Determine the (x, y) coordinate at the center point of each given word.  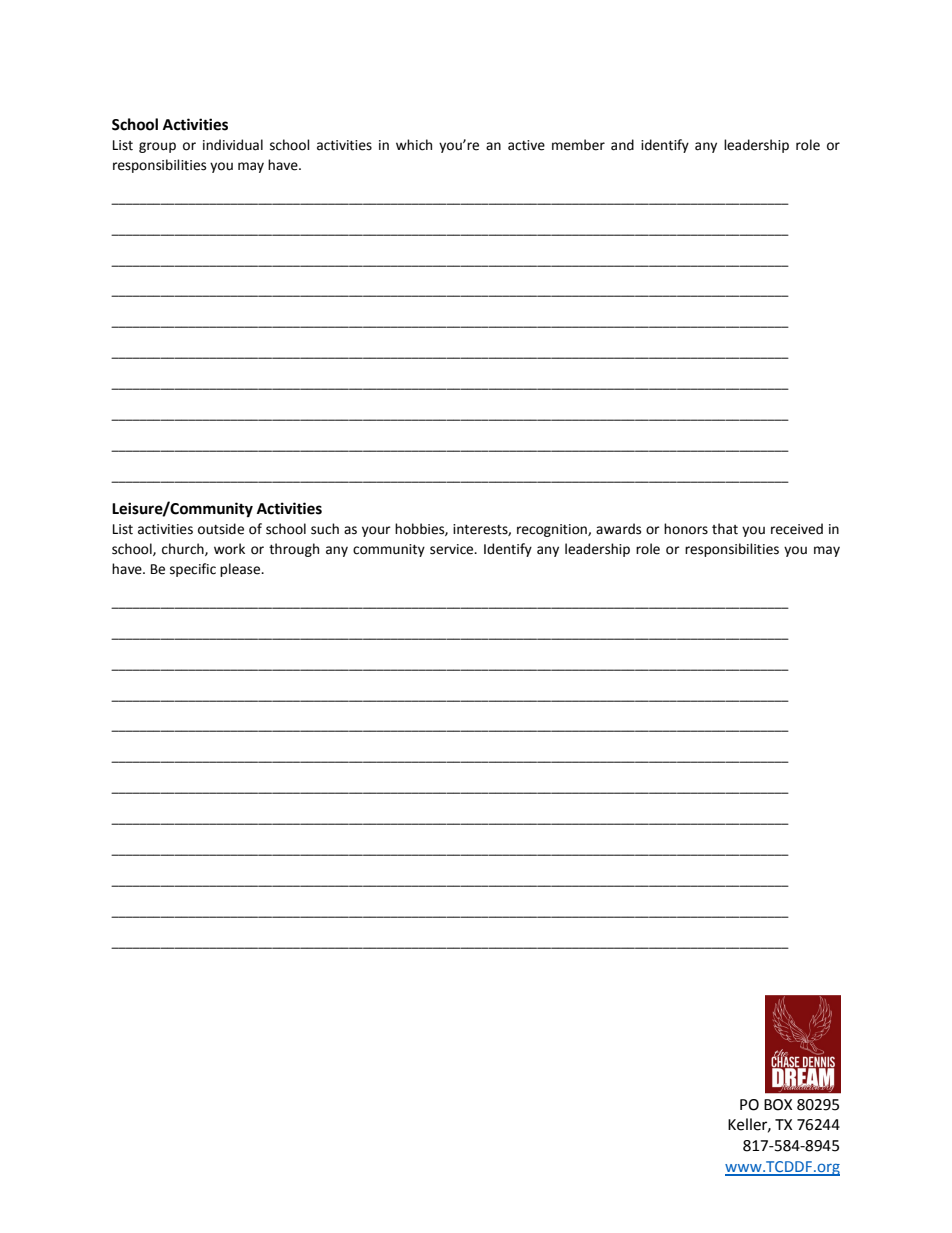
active (526, 145)
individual (233, 145)
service (453, 549)
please (241, 570)
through (294, 550)
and (622, 145)
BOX (778, 1105)
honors (686, 529)
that (725, 529)
